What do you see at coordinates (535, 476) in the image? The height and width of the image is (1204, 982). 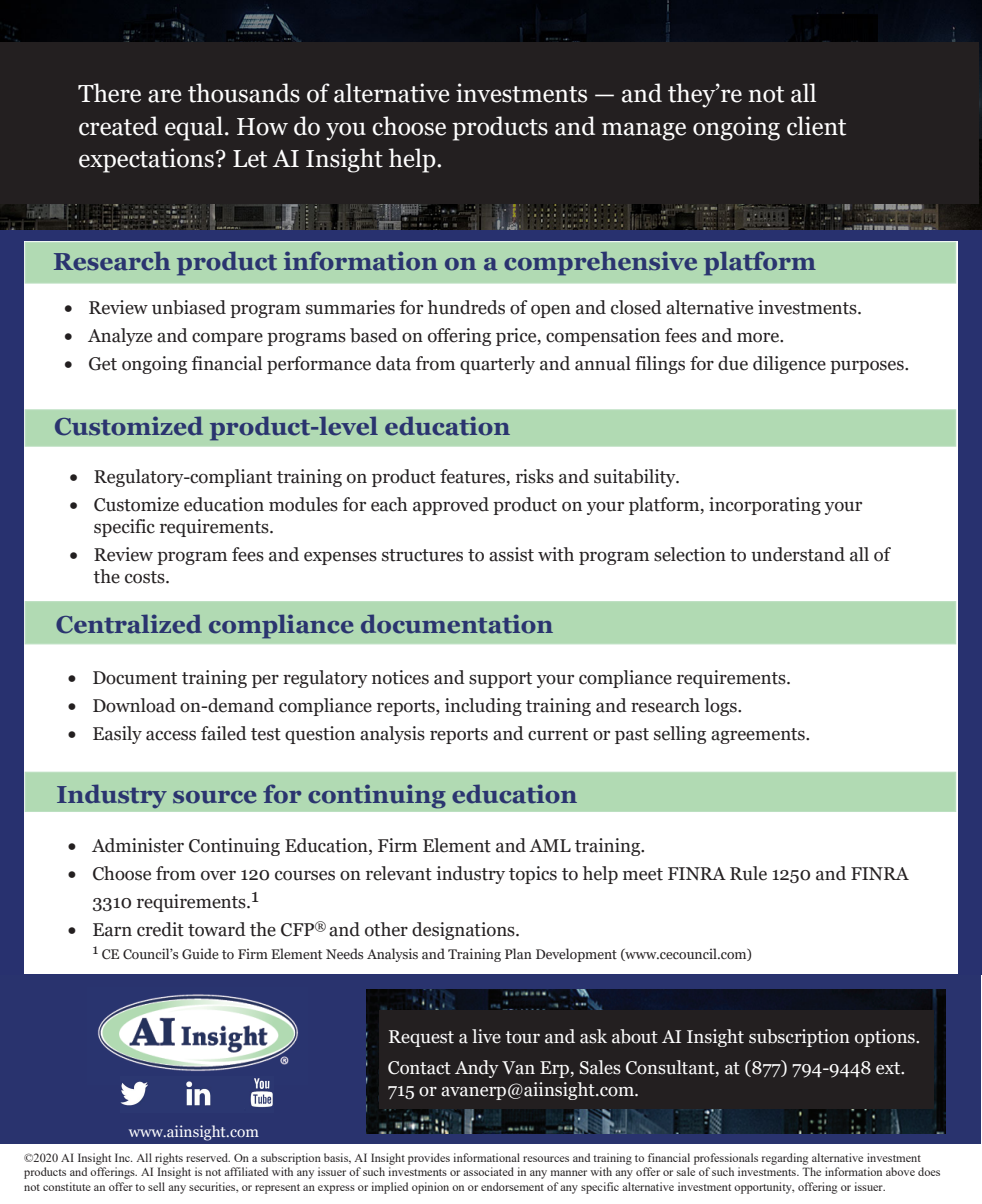 I see `risks` at bounding box center [535, 476].
